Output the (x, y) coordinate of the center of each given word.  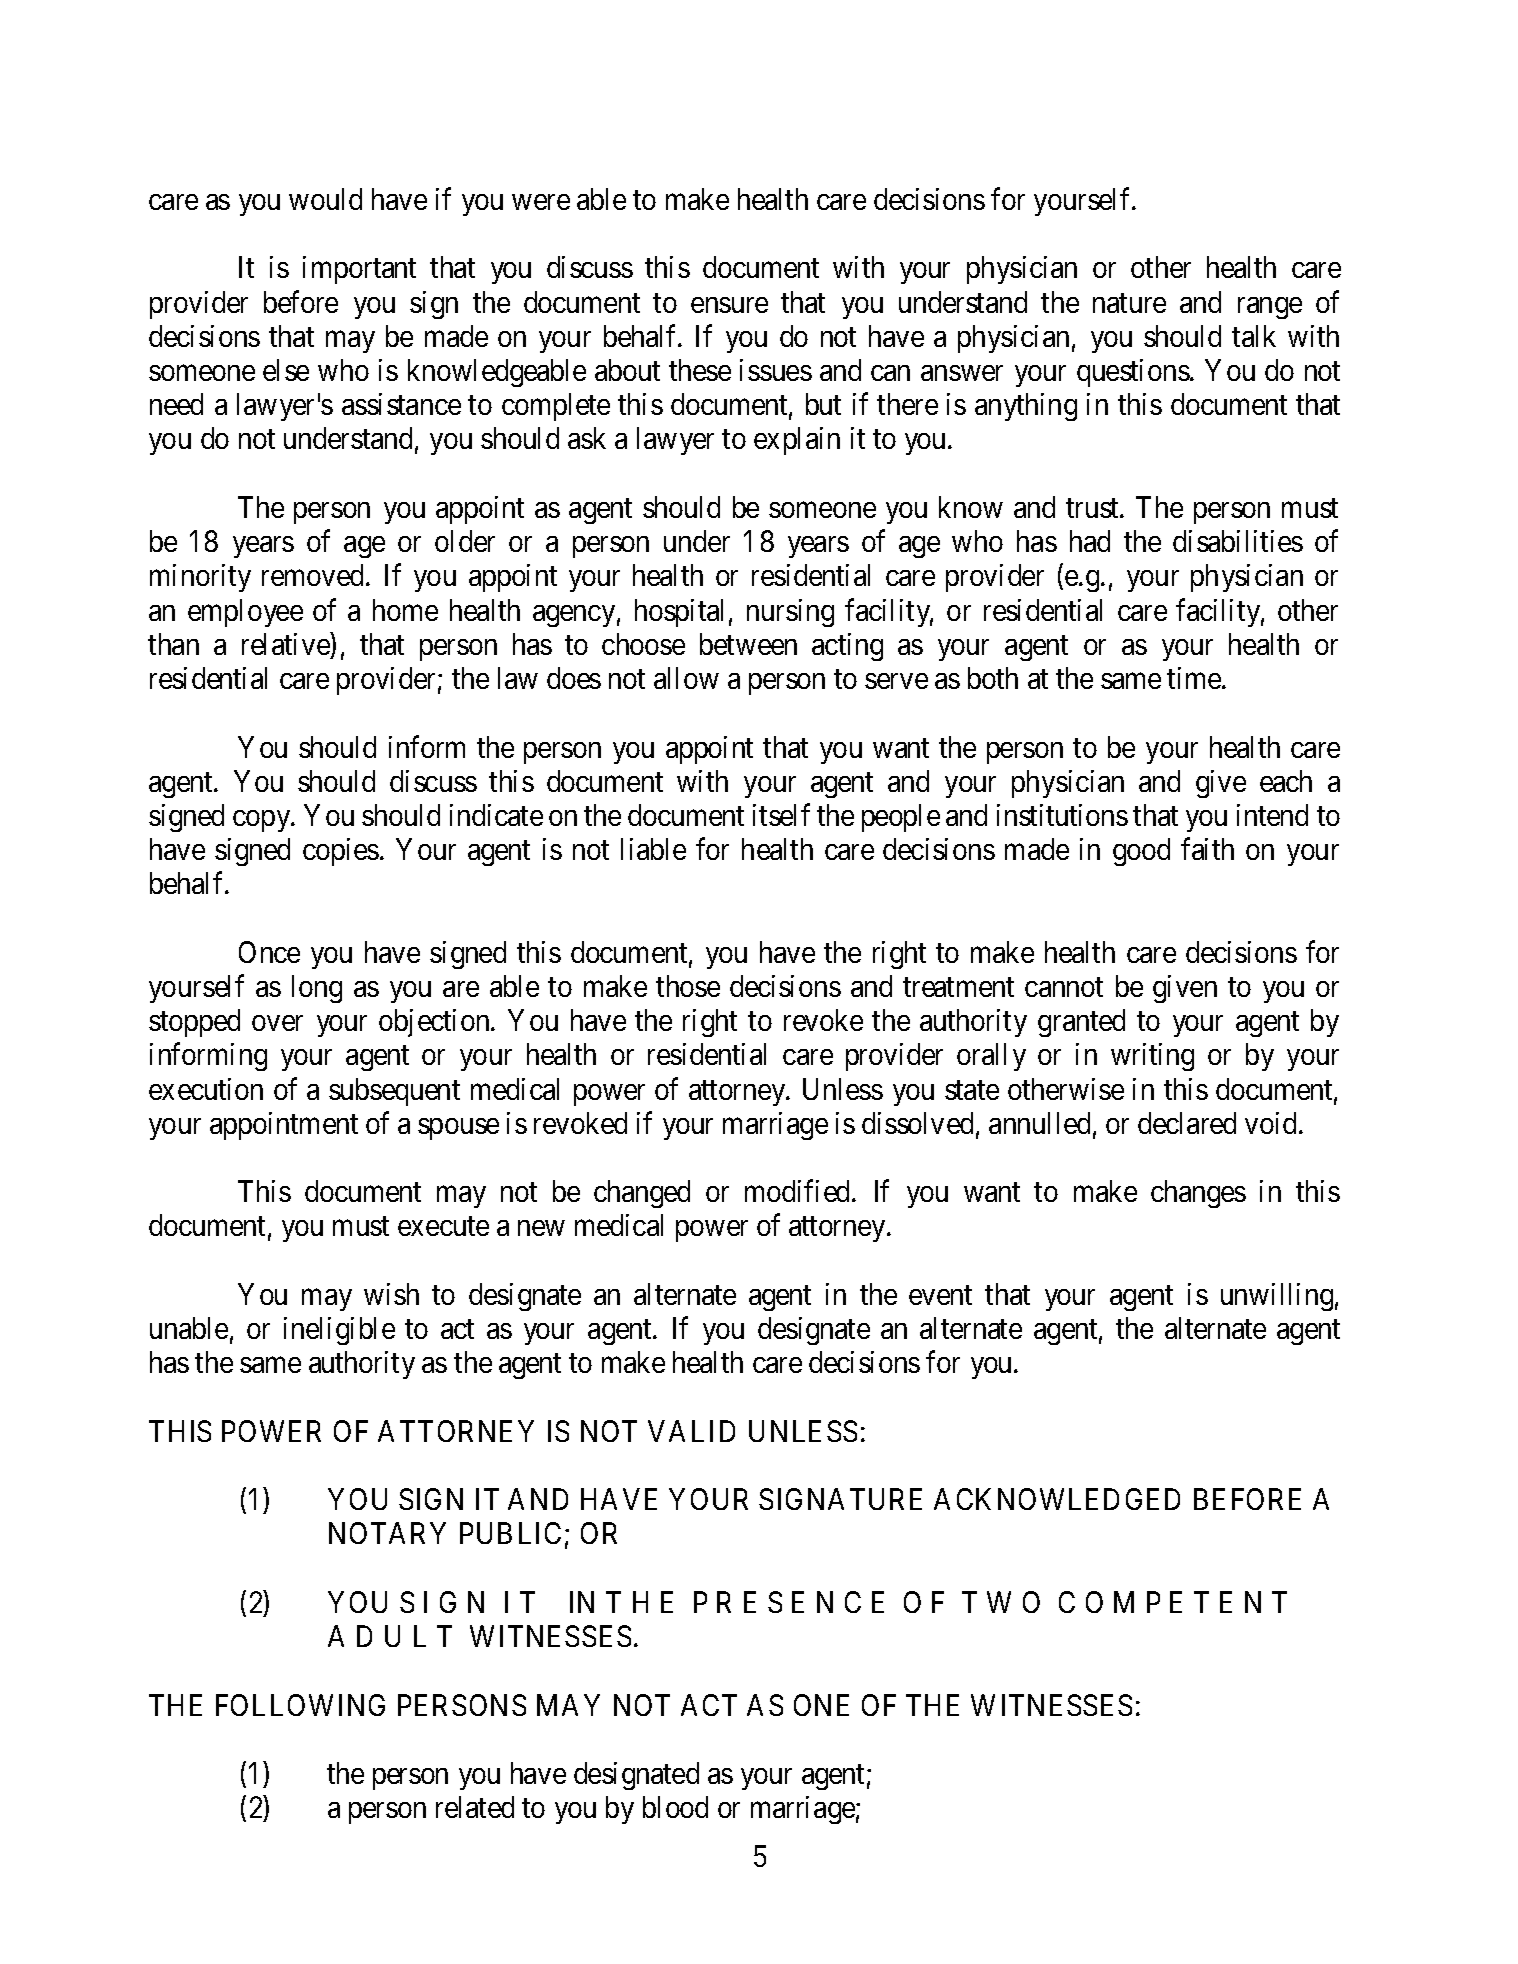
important (359, 270)
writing (1152, 1057)
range (1270, 308)
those (688, 986)
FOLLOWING (300, 1705)
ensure (729, 305)
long (317, 989)
